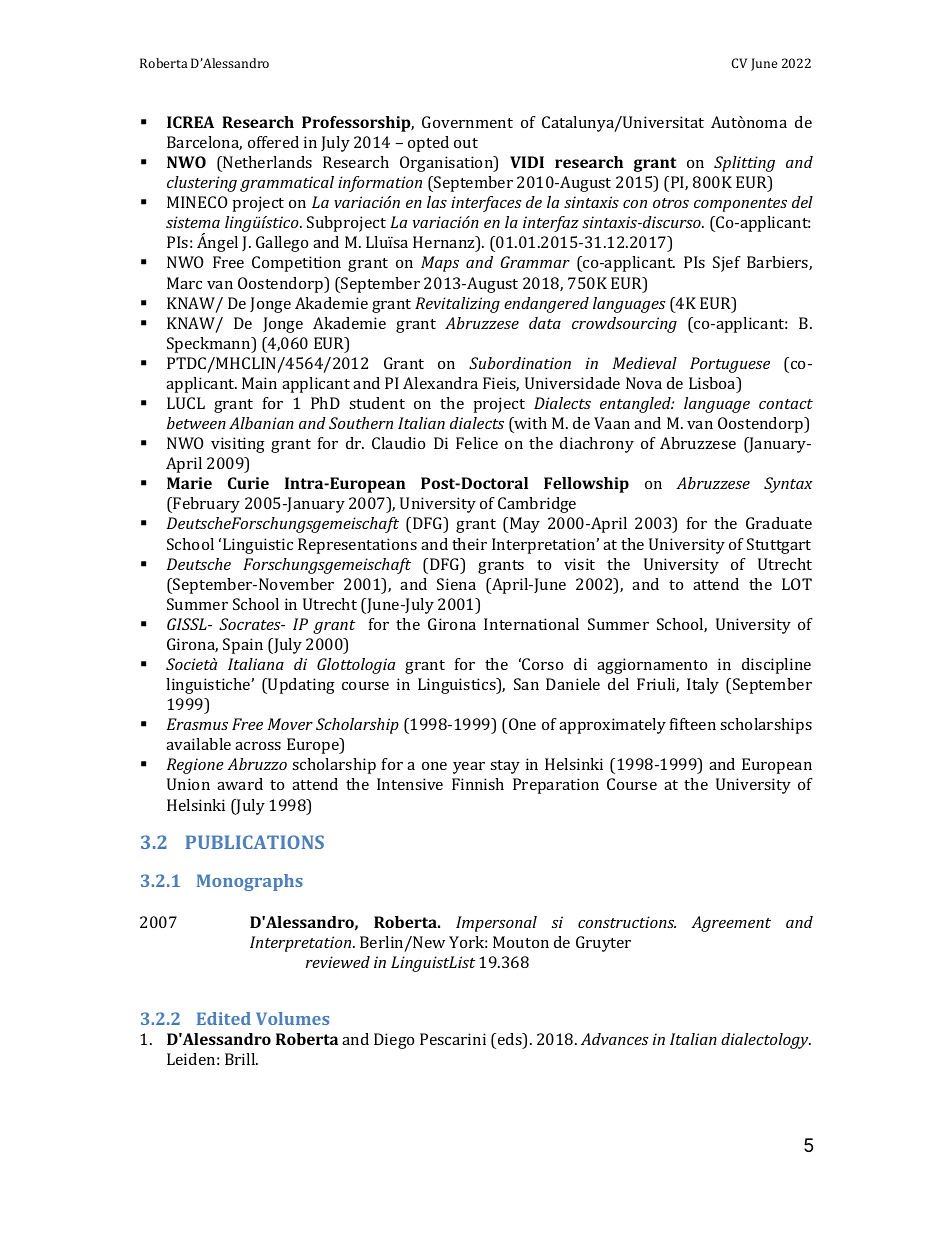  Describe the element at coordinates (467, 122) in the screenshot. I see `Government` at that location.
